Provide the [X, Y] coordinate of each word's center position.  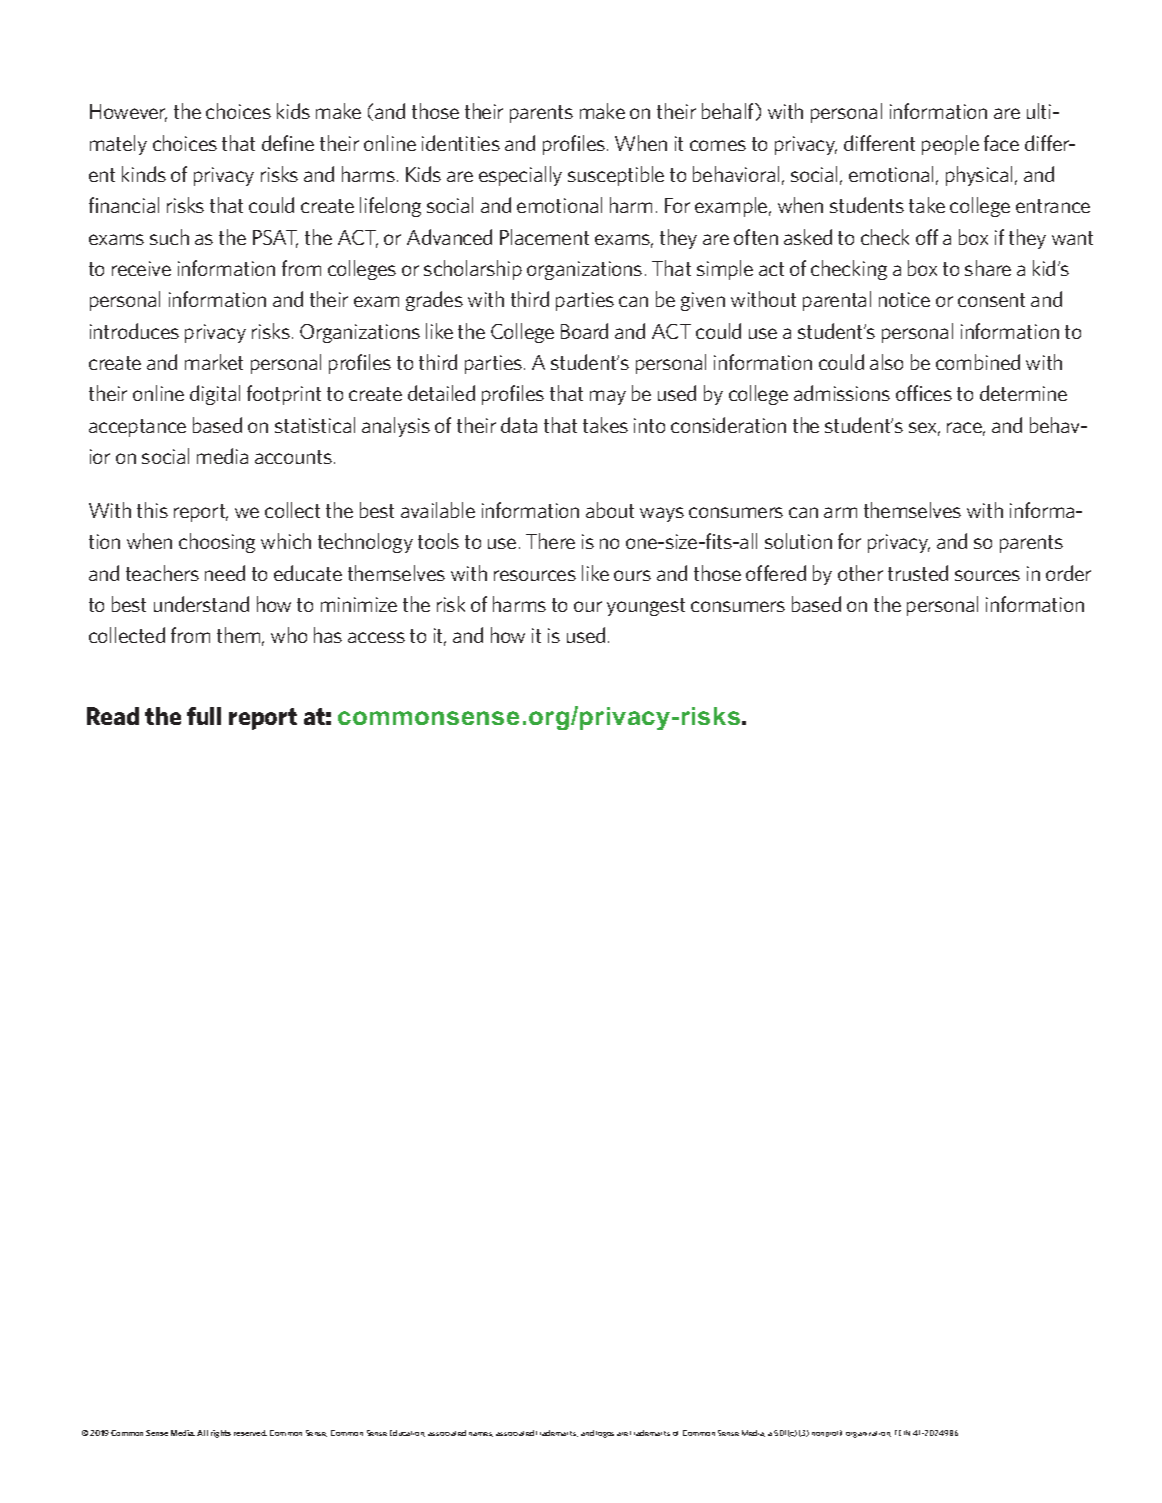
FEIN [902, 1433]
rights [221, 1434]
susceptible [616, 176]
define [288, 143]
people [950, 145]
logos [605, 1434]
